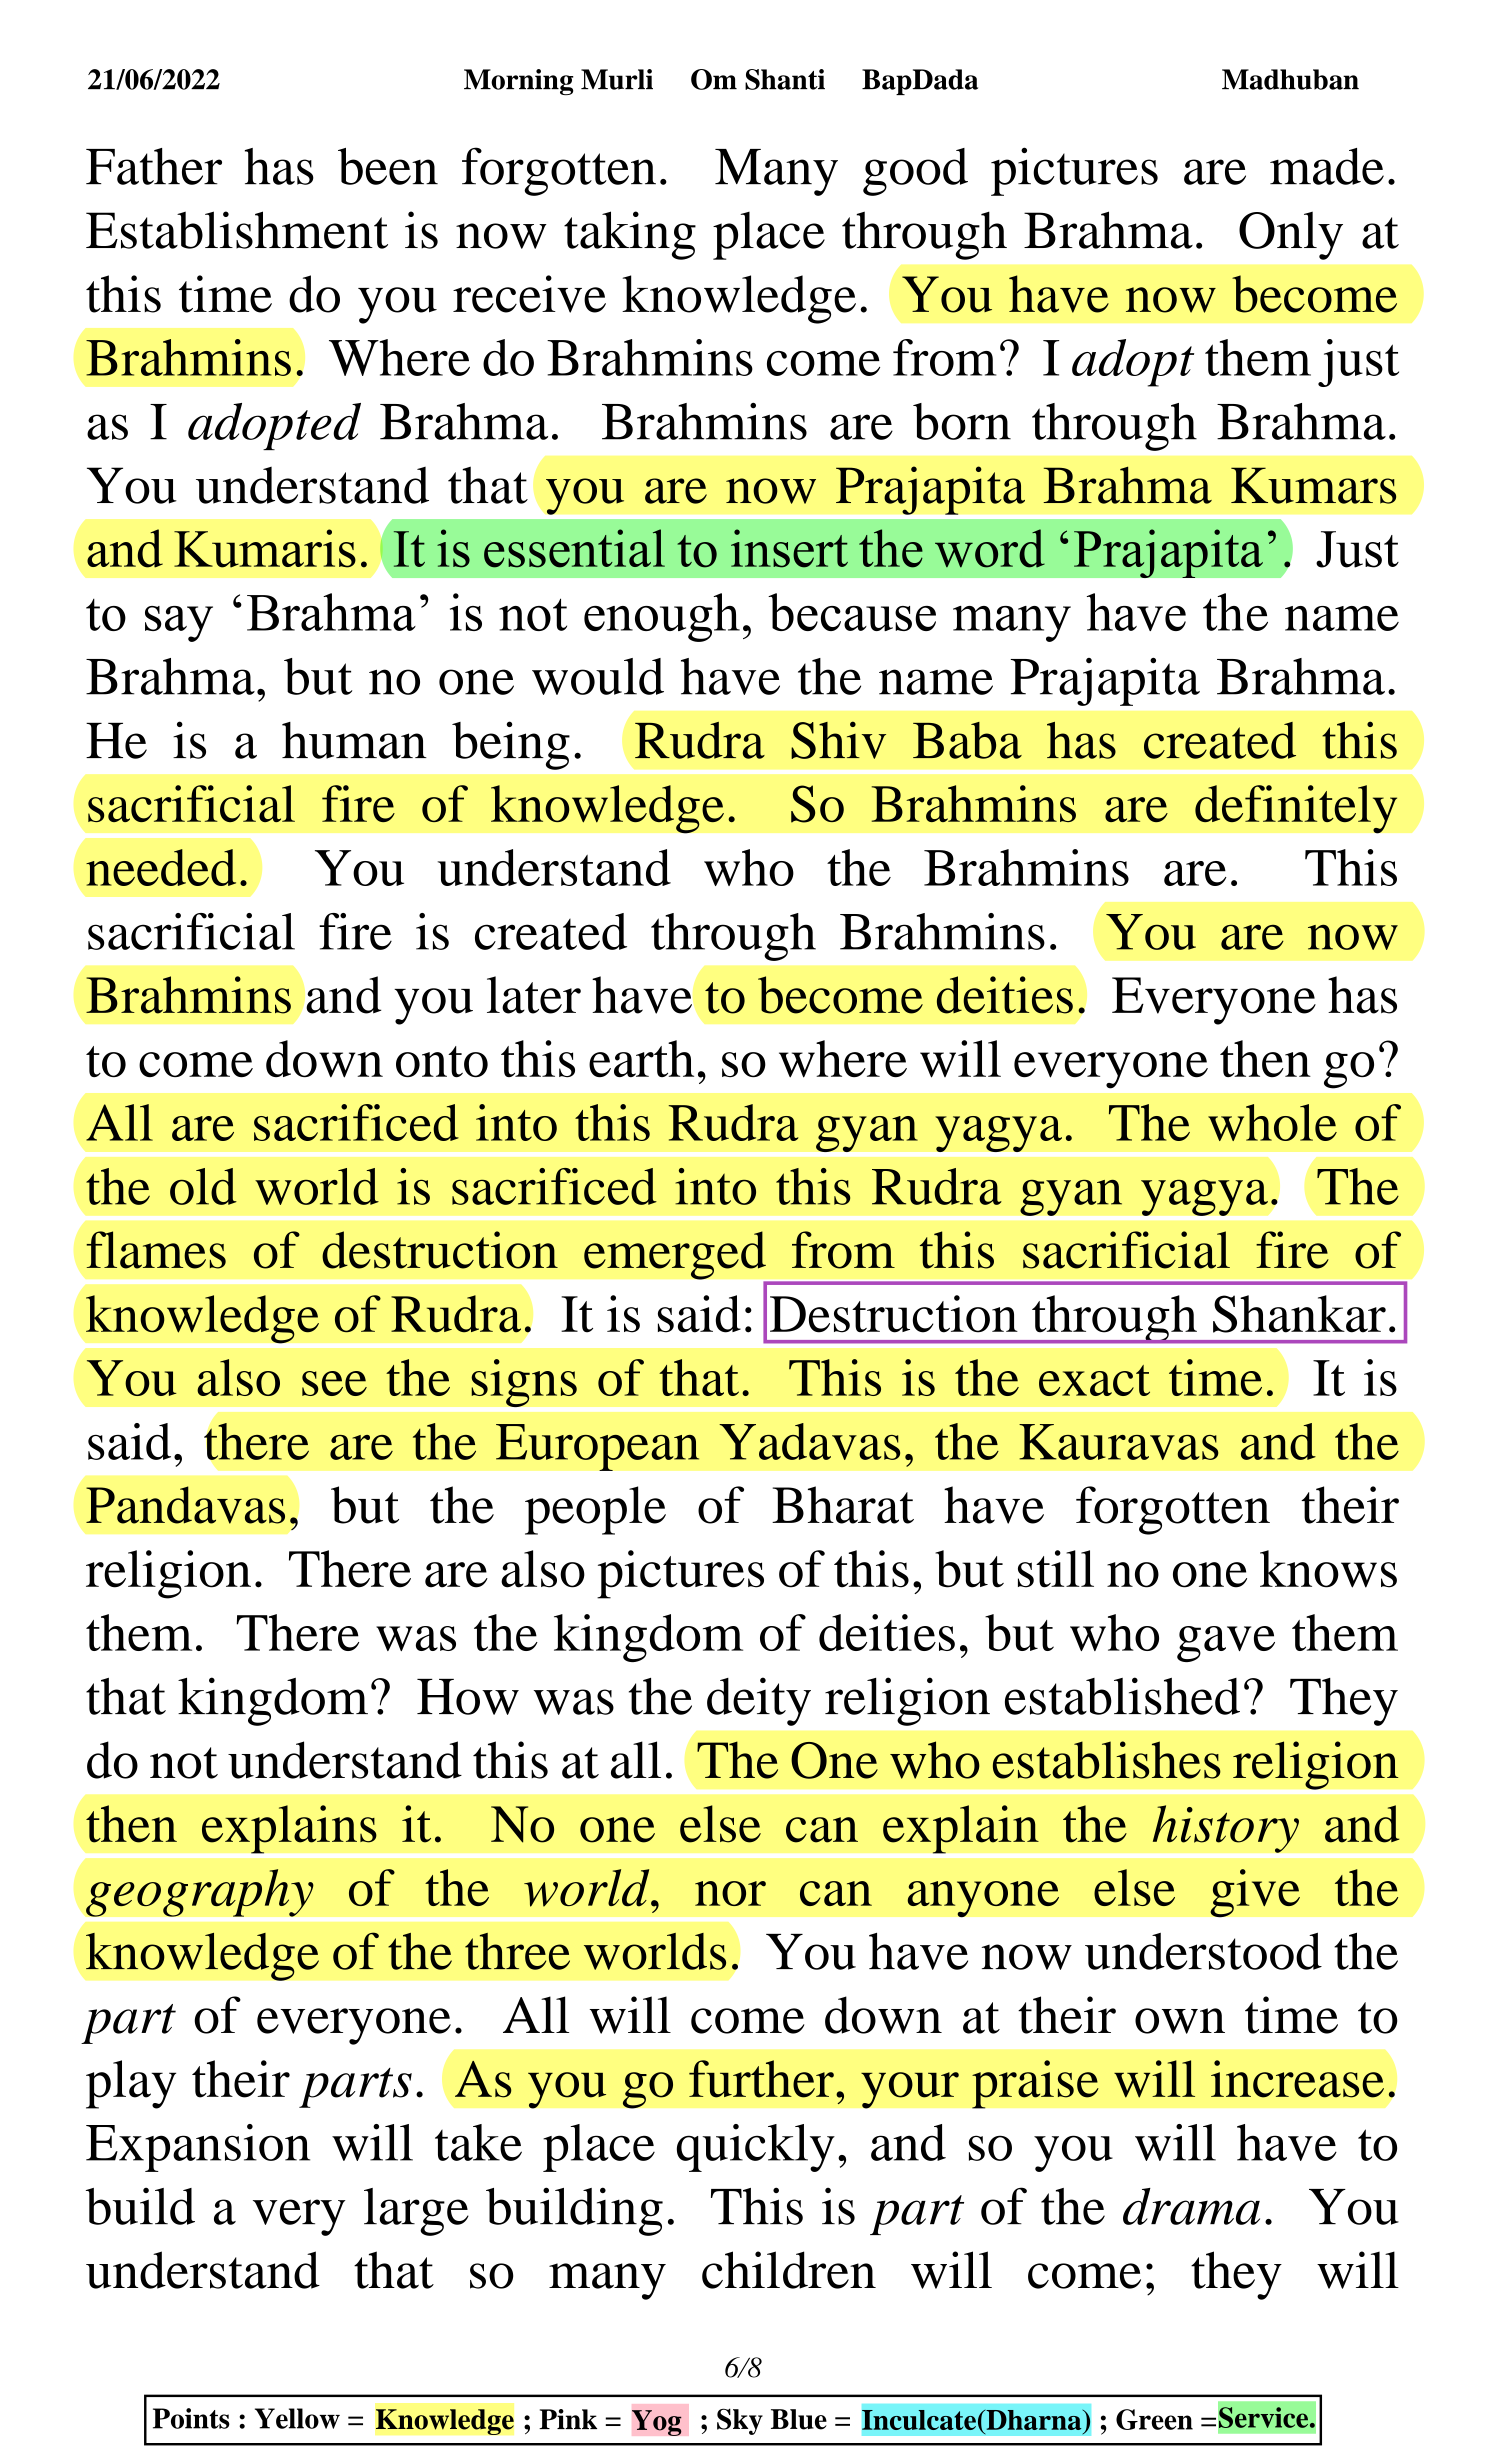 The height and width of the screenshot is (2448, 1486). What do you see at coordinates (1272, 1122) in the screenshot?
I see `whole` at bounding box center [1272, 1122].
